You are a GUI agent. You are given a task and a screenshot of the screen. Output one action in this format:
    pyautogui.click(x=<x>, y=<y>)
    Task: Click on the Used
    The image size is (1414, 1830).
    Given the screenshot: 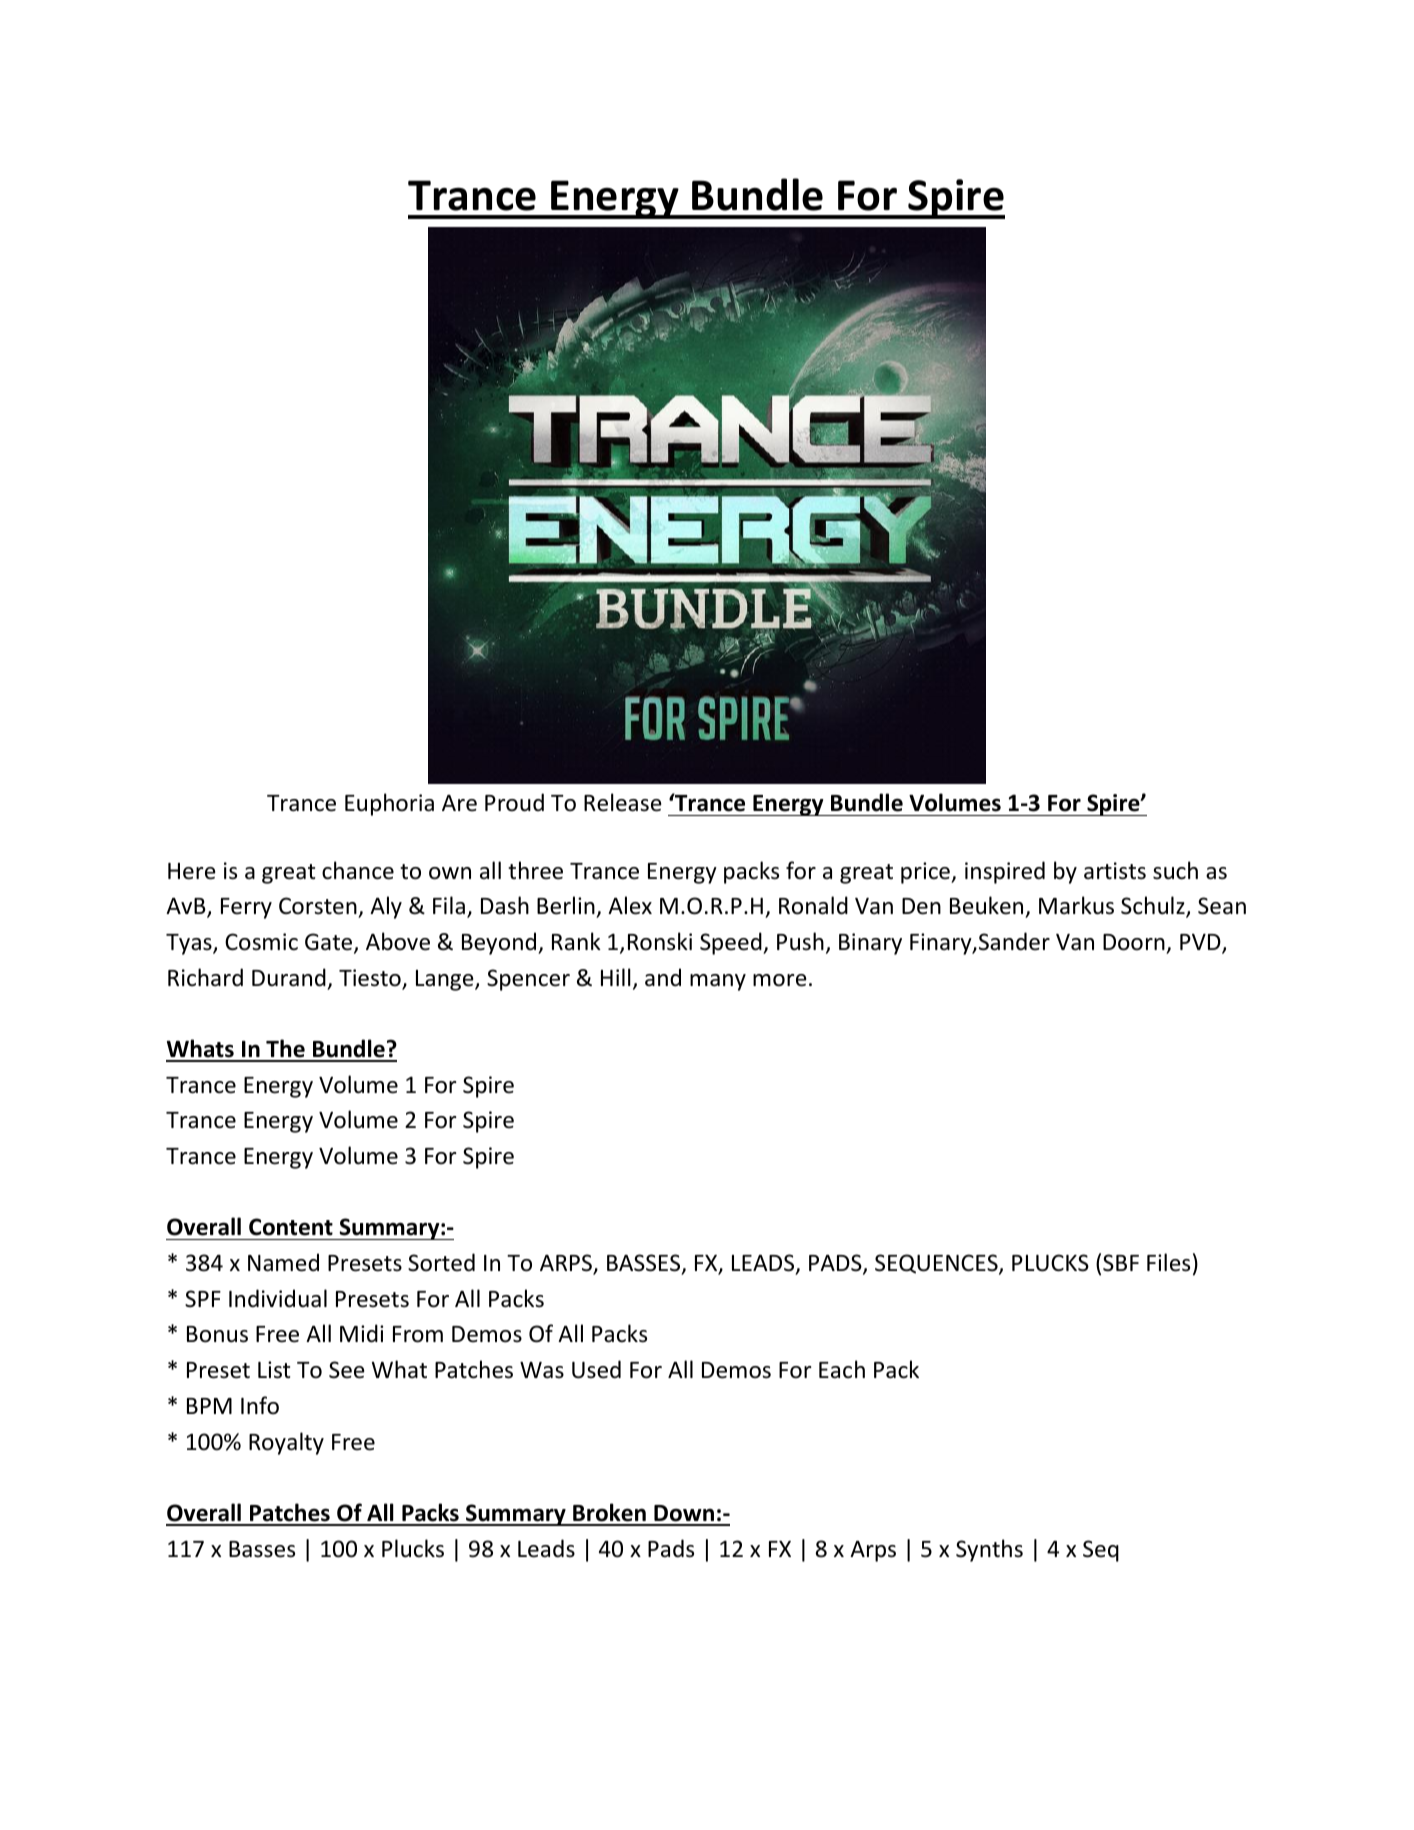 What is the action you would take?
    pyautogui.click(x=596, y=1369)
